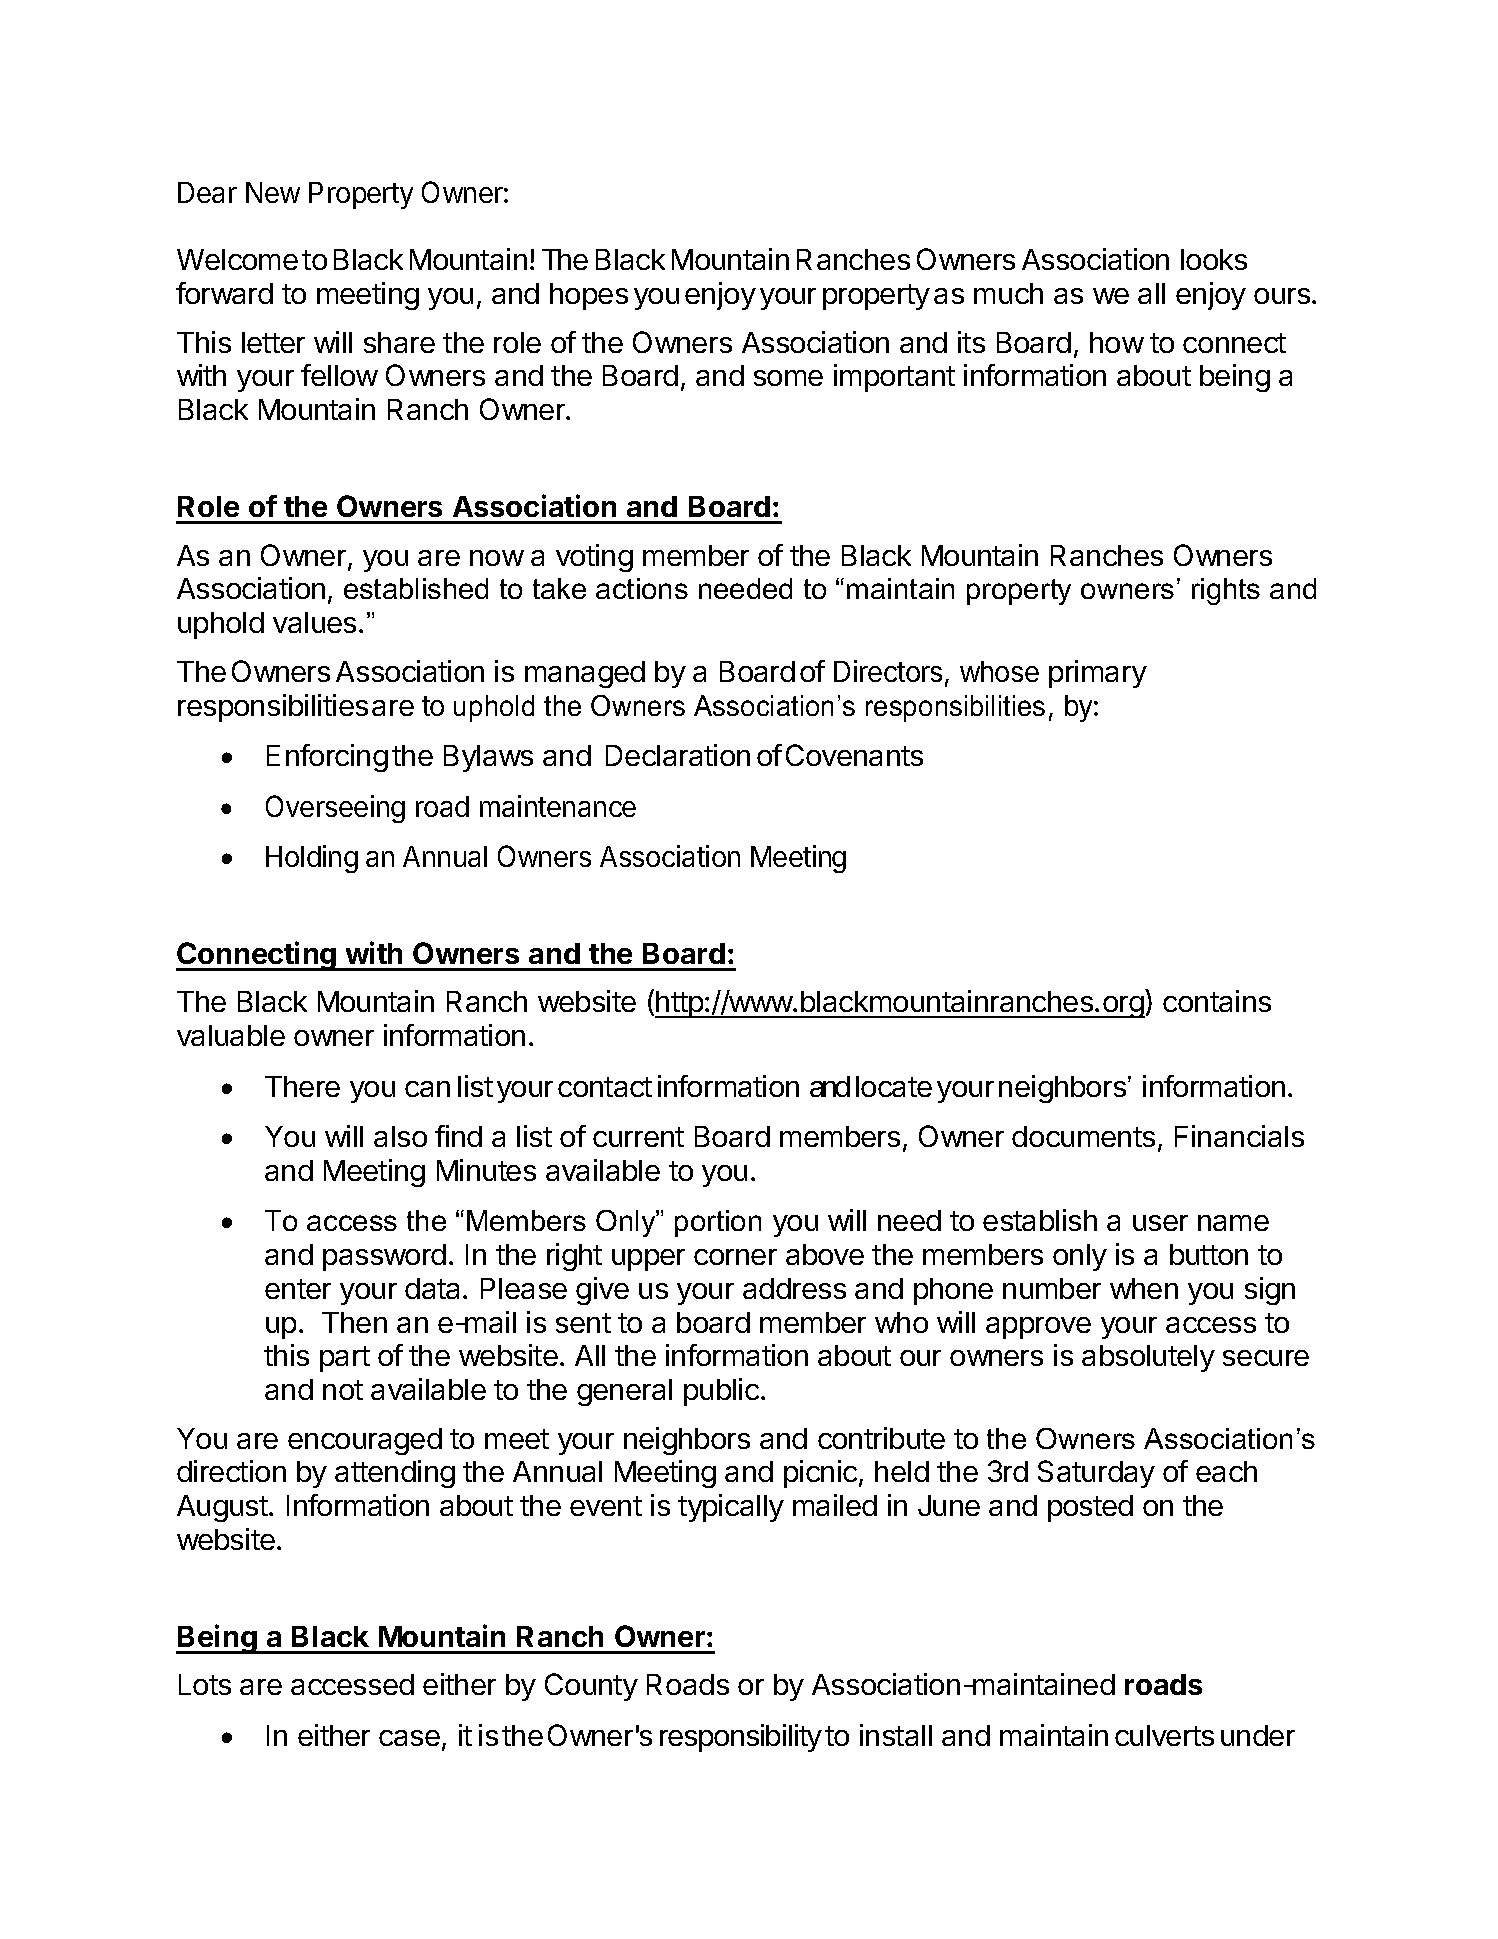 The width and height of the screenshot is (1498, 1939). Describe the element at coordinates (273, 192) in the screenshot. I see `New` at that location.
